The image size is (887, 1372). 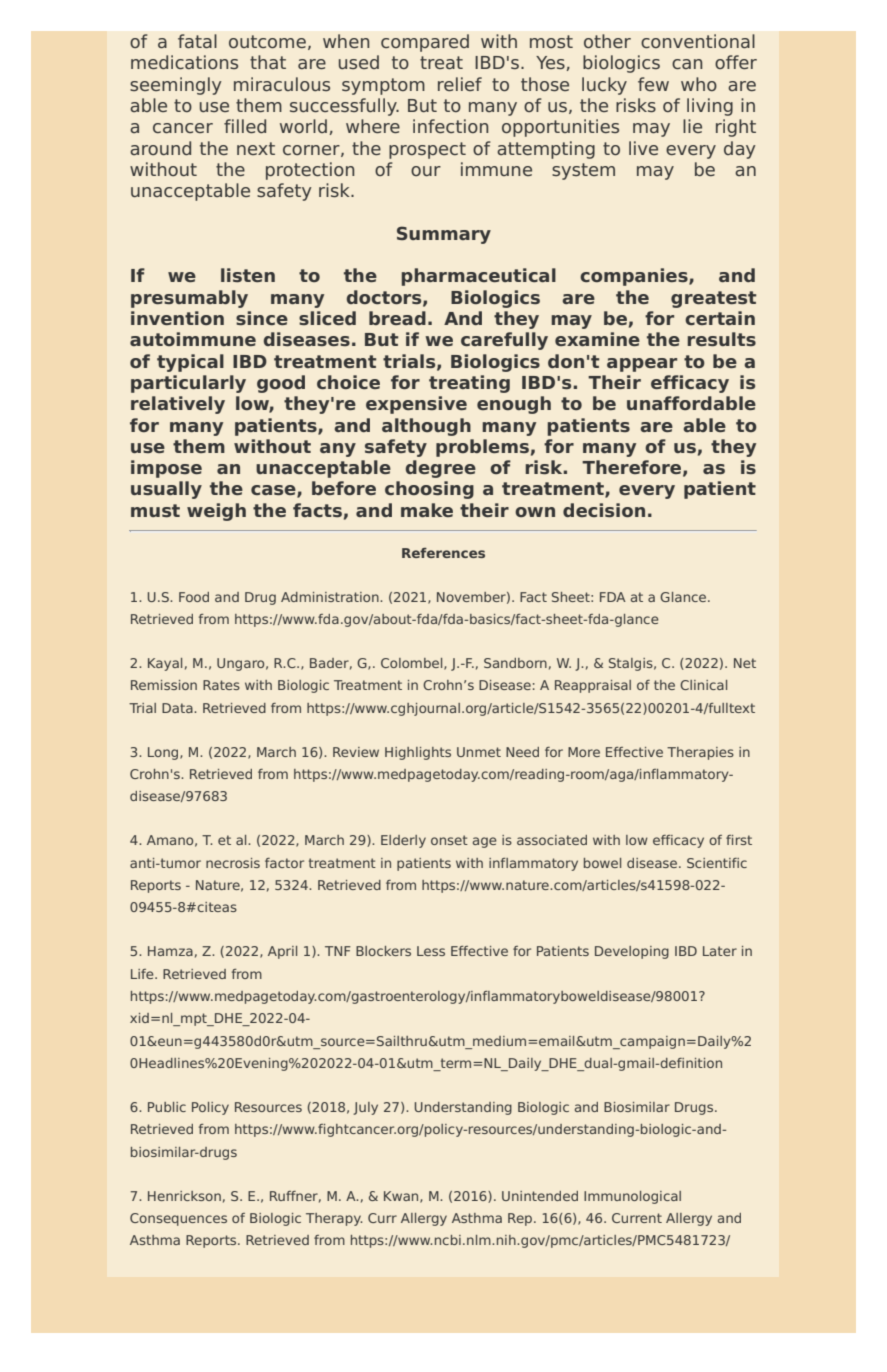 I want to click on Kwan, so click(x=402, y=1197).
